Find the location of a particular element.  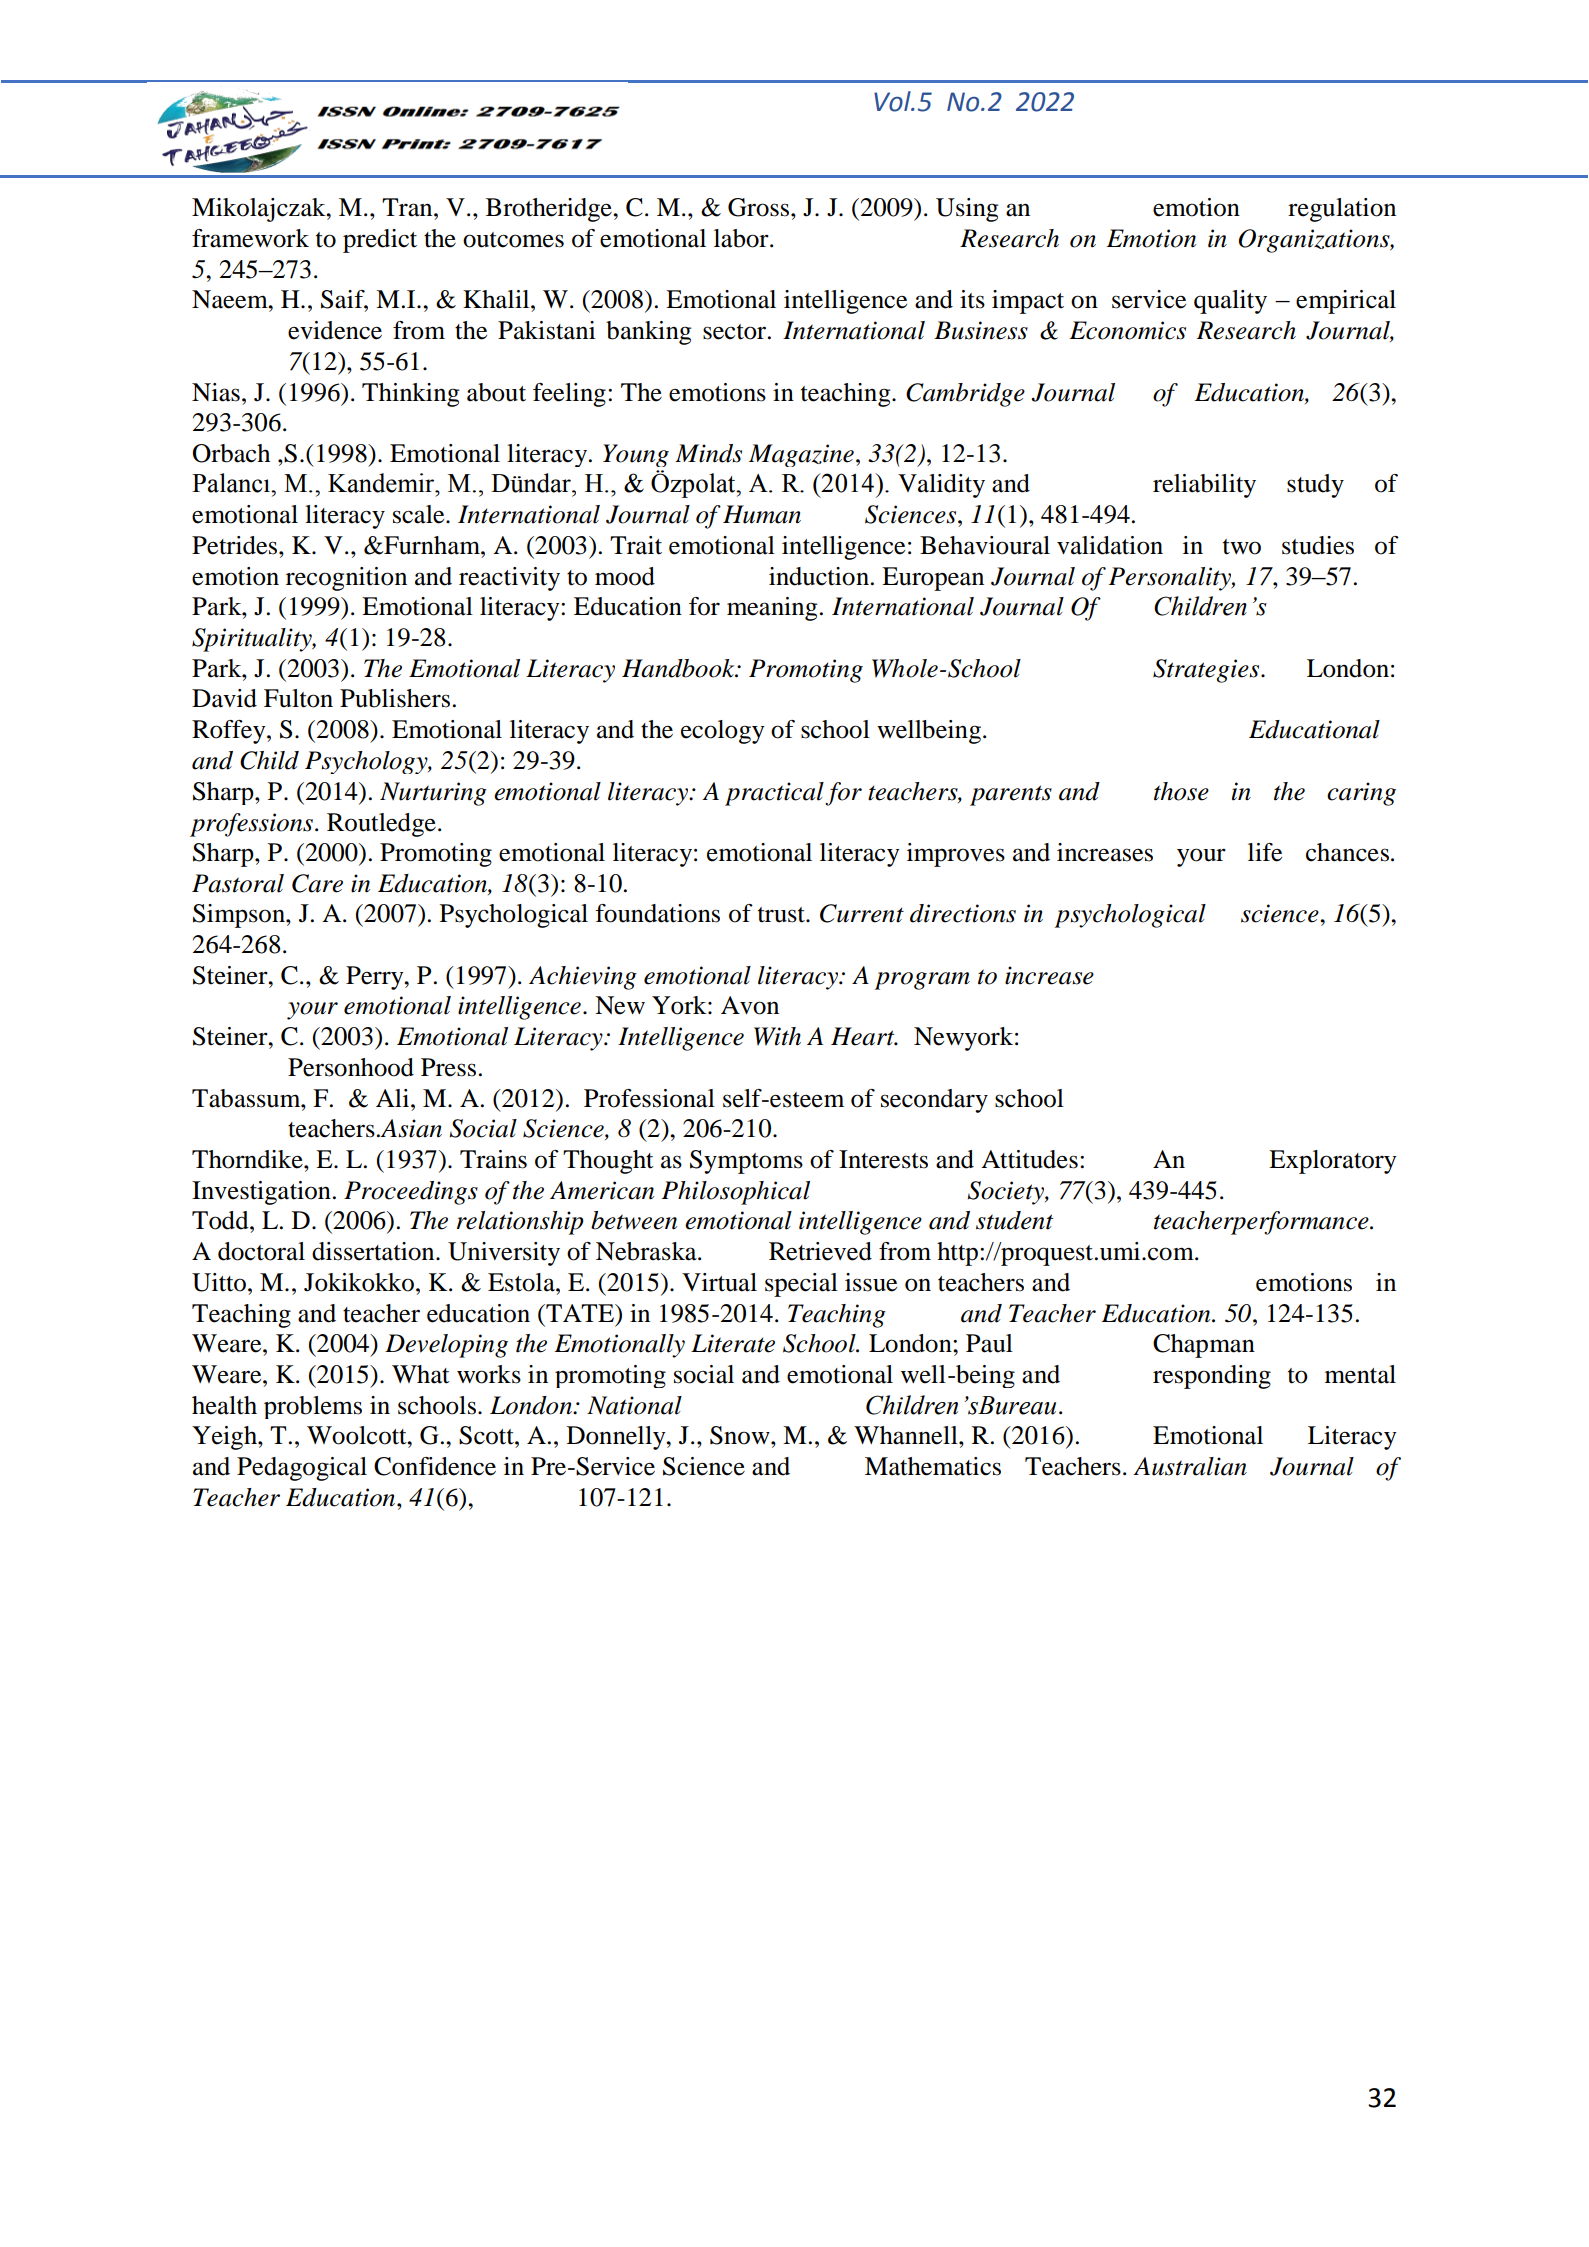

quality is located at coordinates (1230, 302).
